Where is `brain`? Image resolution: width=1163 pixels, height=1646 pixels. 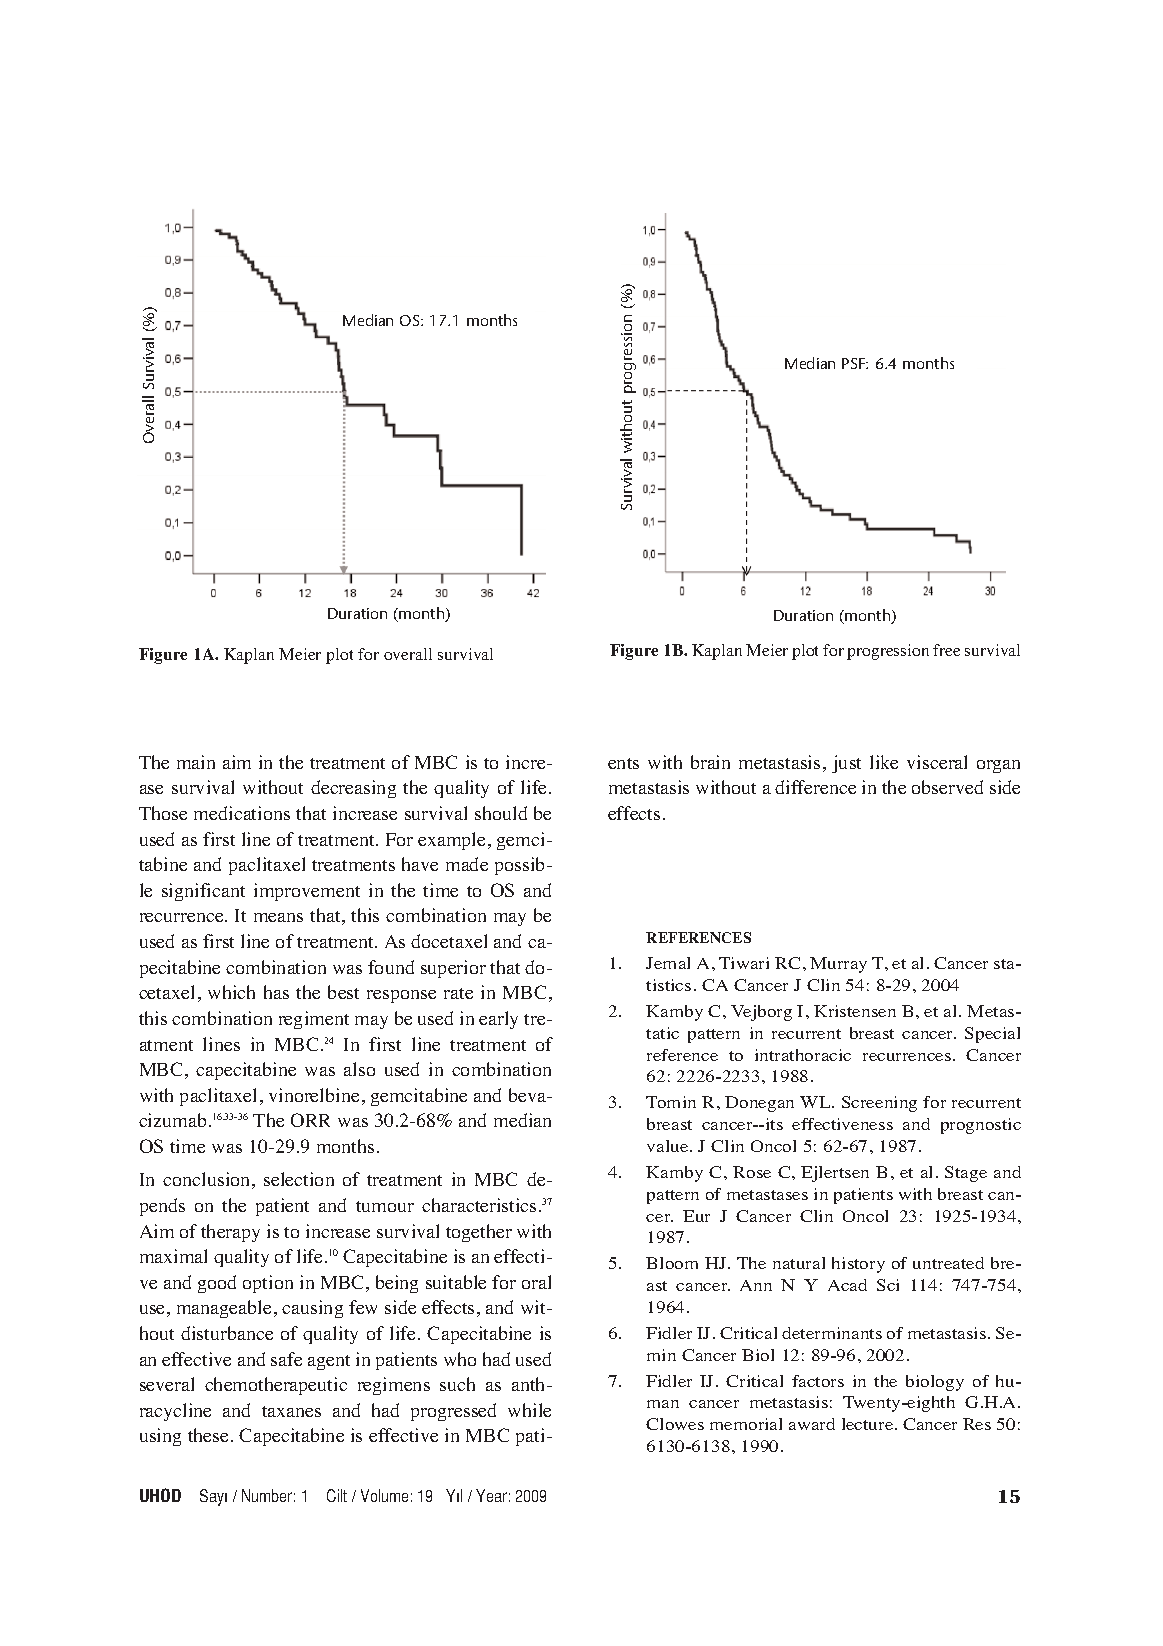 brain is located at coordinates (710, 762).
